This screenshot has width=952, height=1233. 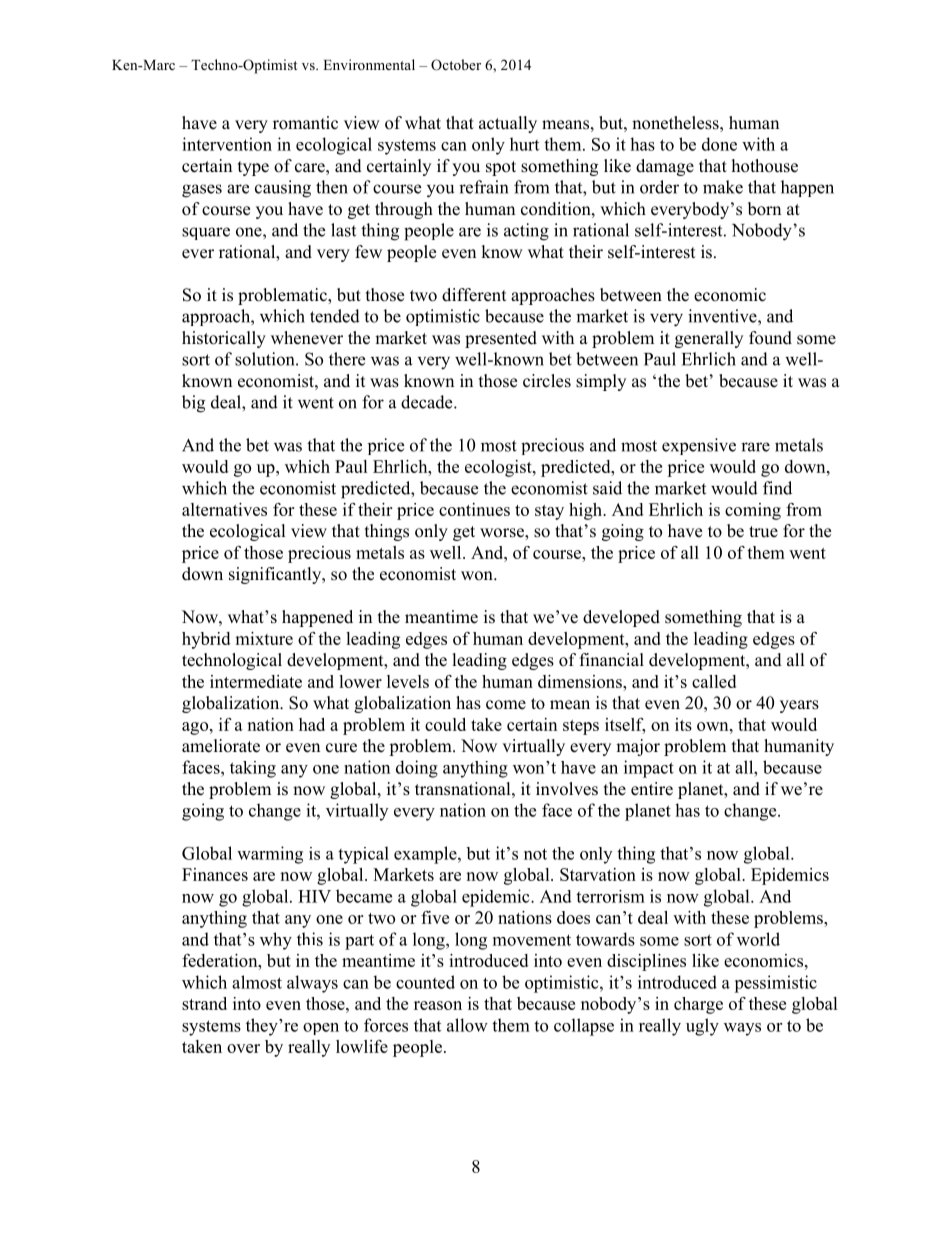 I want to click on over, so click(x=243, y=1048).
